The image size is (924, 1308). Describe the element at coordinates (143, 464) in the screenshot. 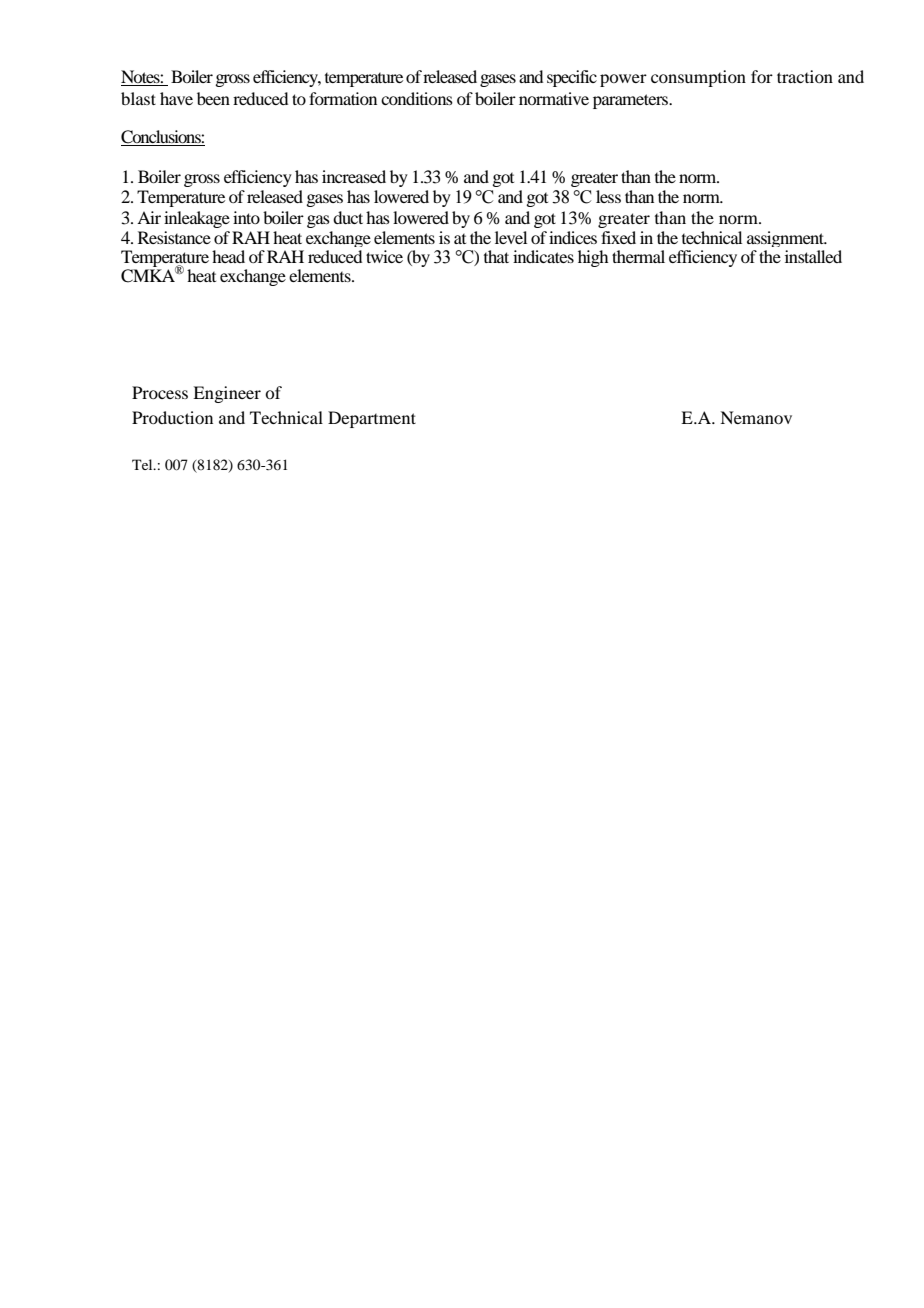

I see `Tel` at that location.
